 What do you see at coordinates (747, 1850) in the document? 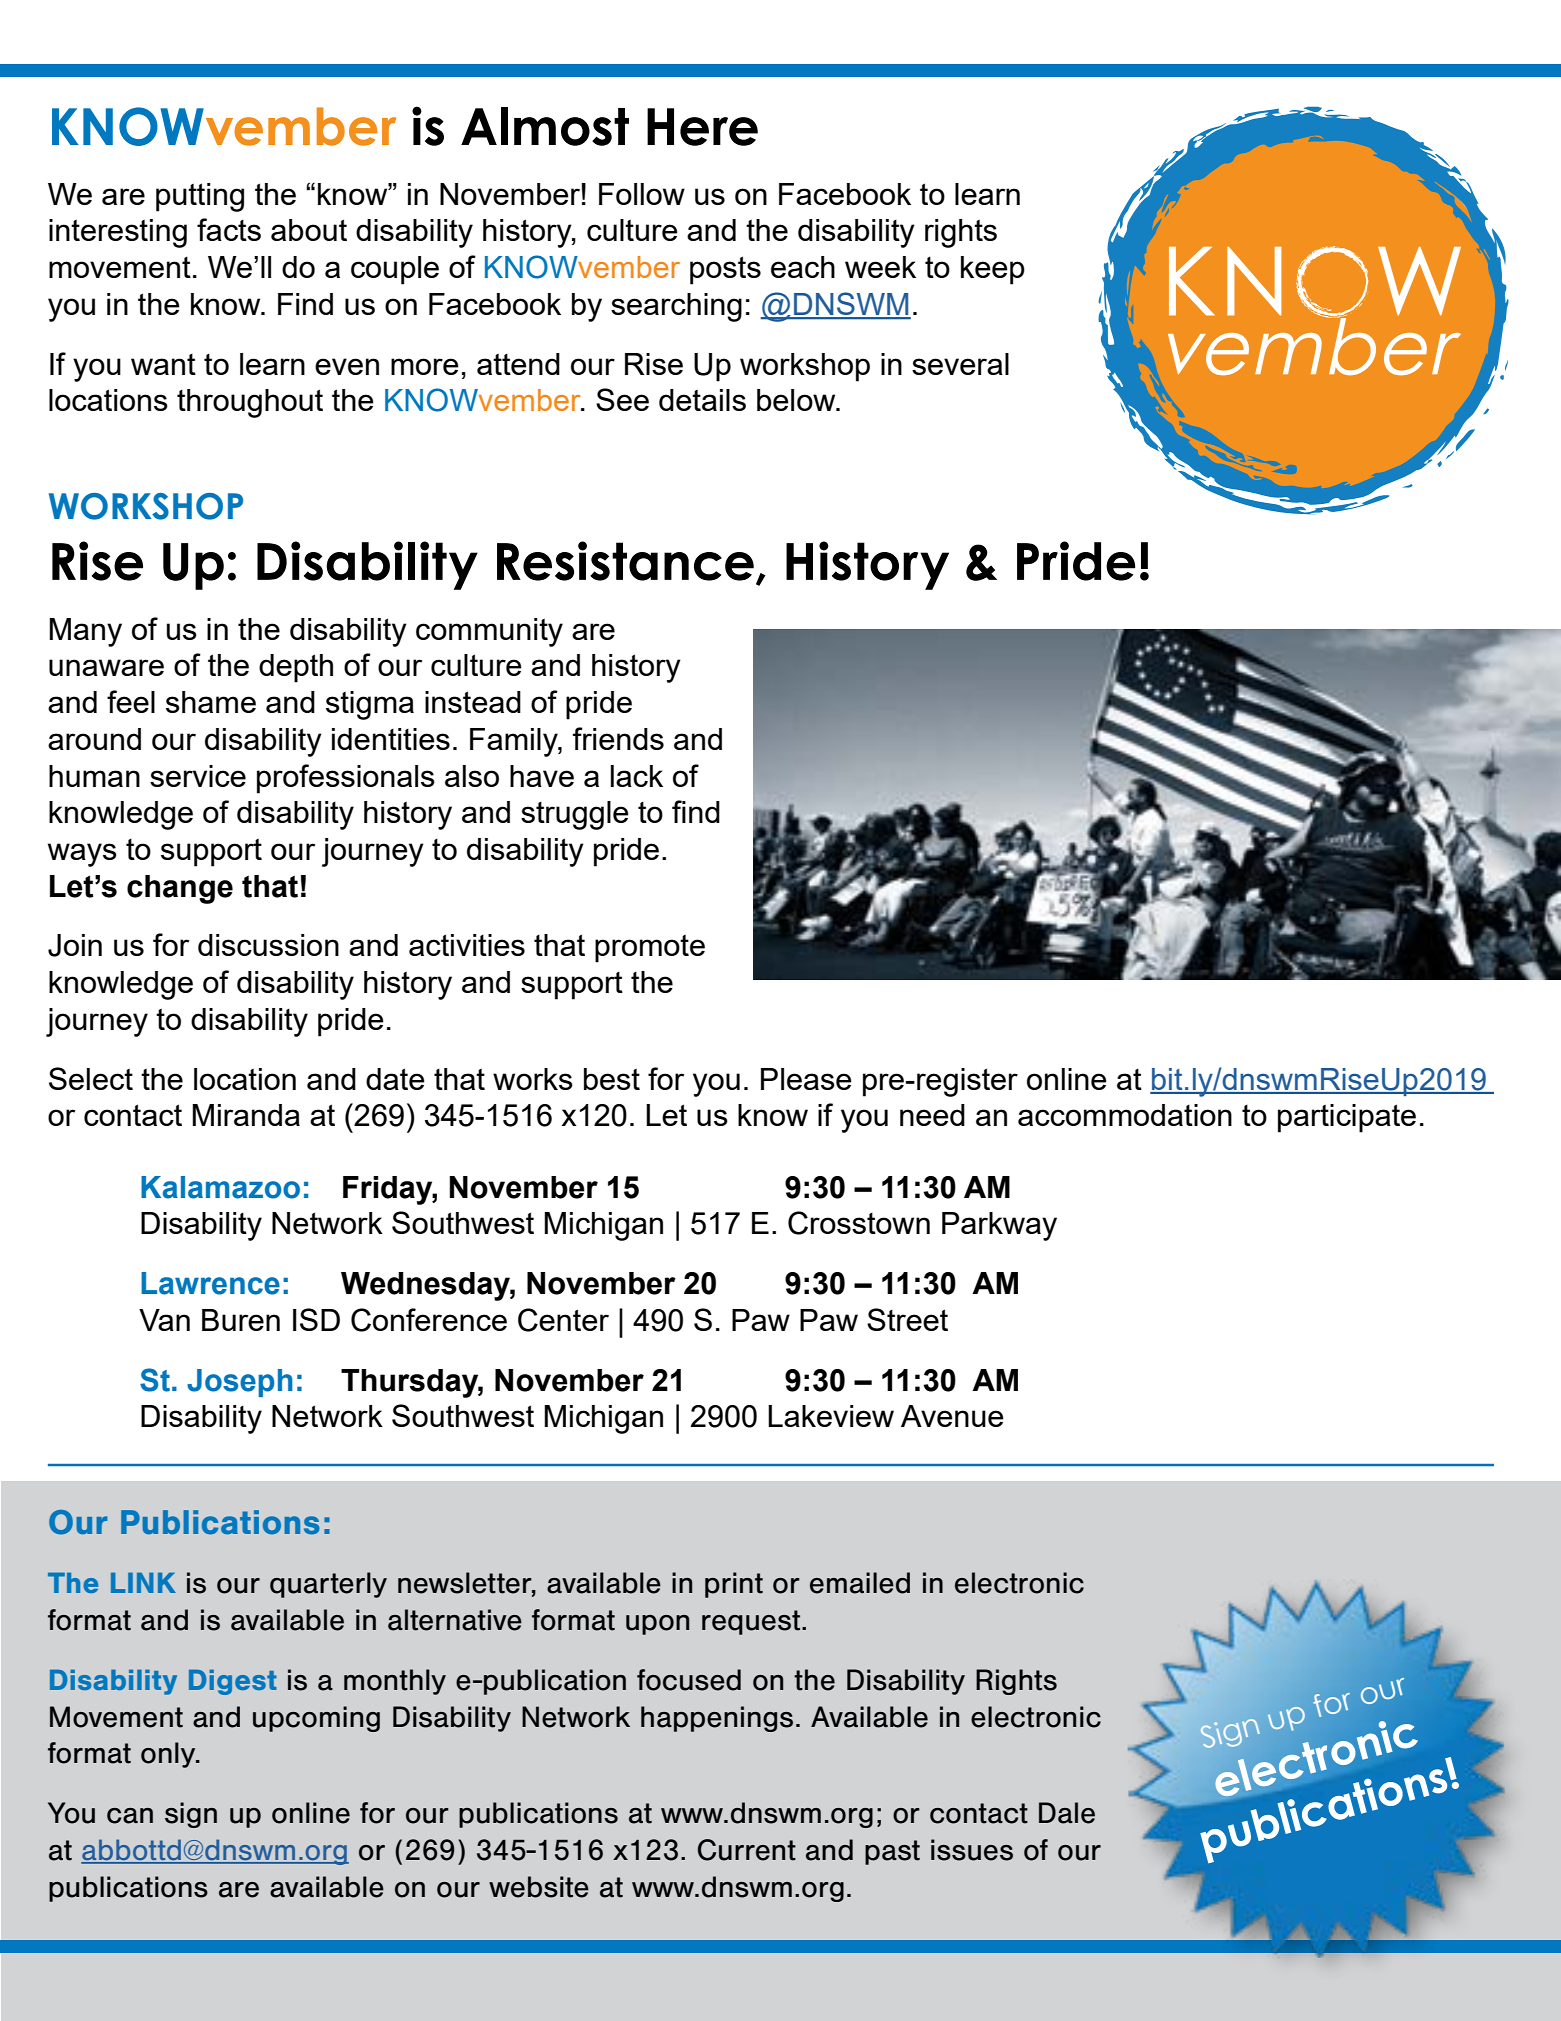
I see `Current` at bounding box center [747, 1850].
